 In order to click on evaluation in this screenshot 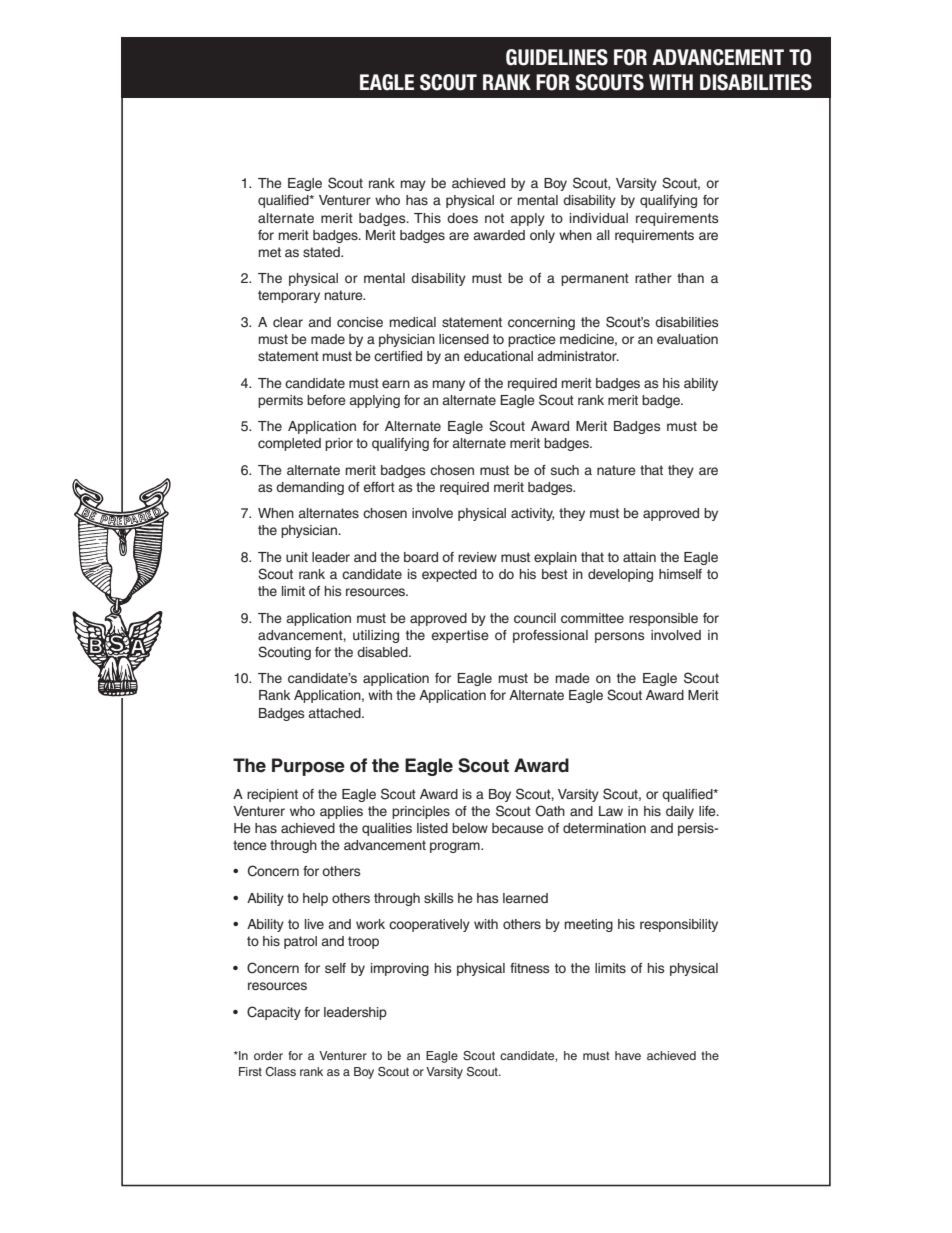, I will do `click(687, 339)`.
